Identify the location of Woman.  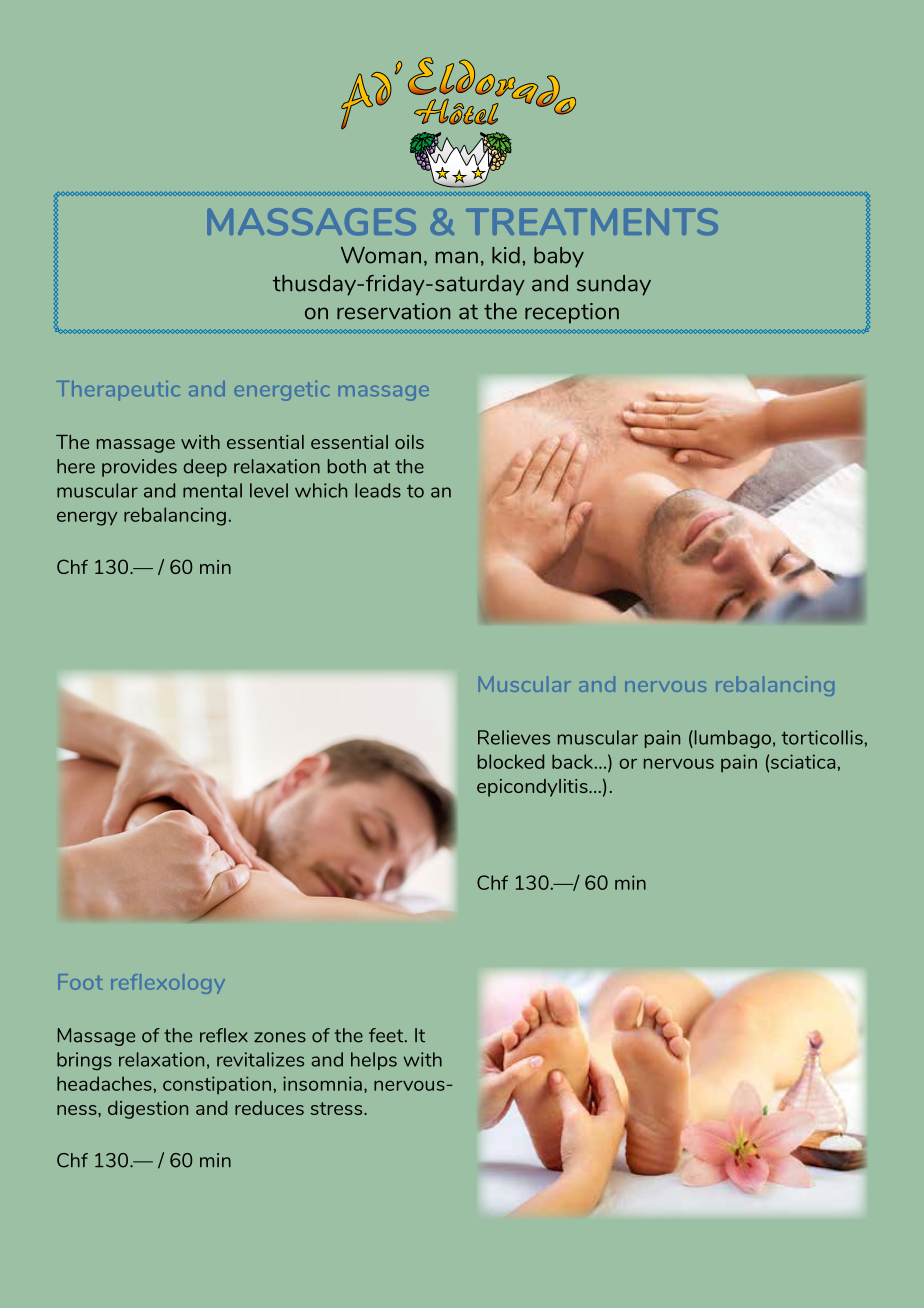
(381, 255).
